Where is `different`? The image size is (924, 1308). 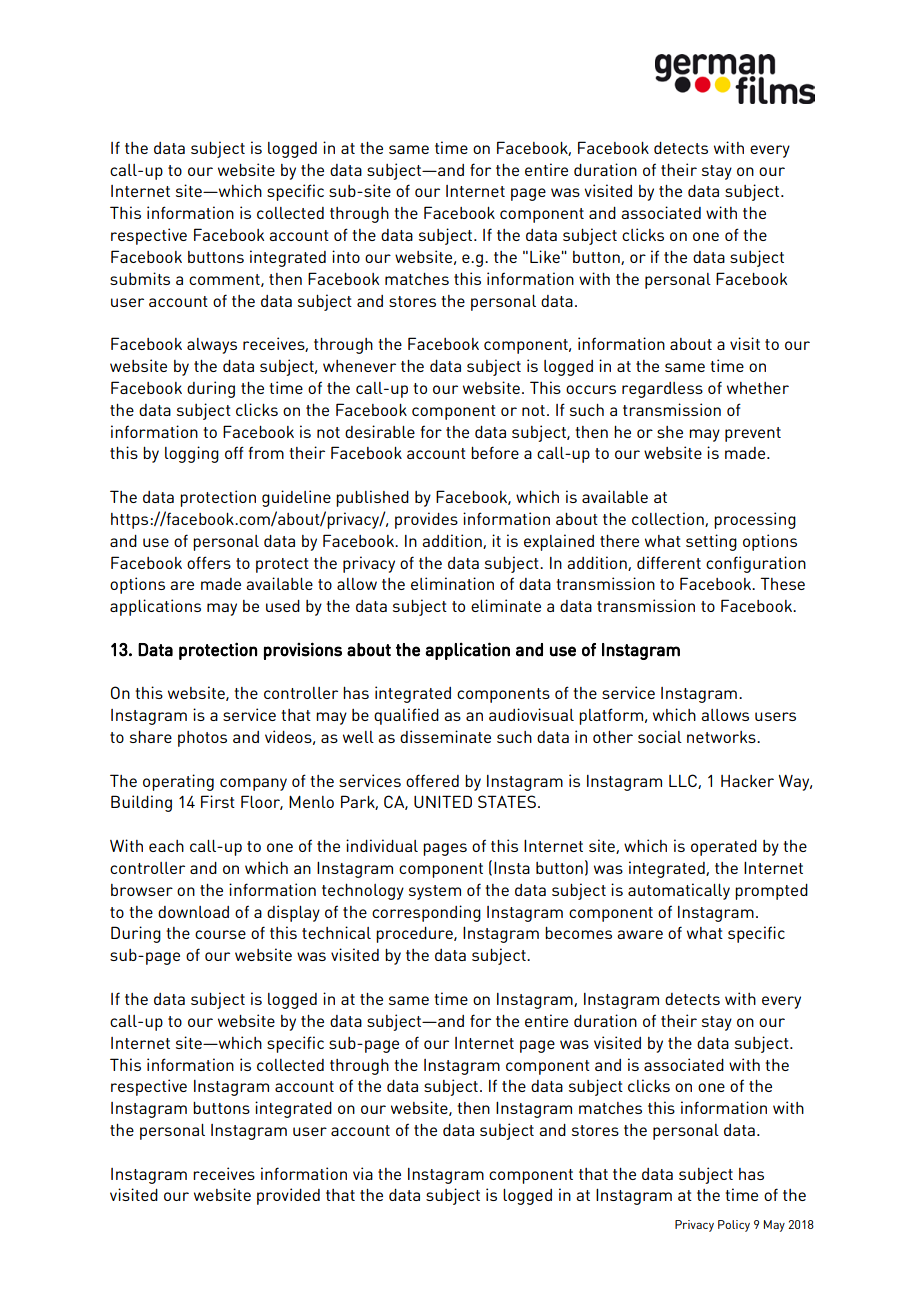 different is located at coordinates (669, 562).
